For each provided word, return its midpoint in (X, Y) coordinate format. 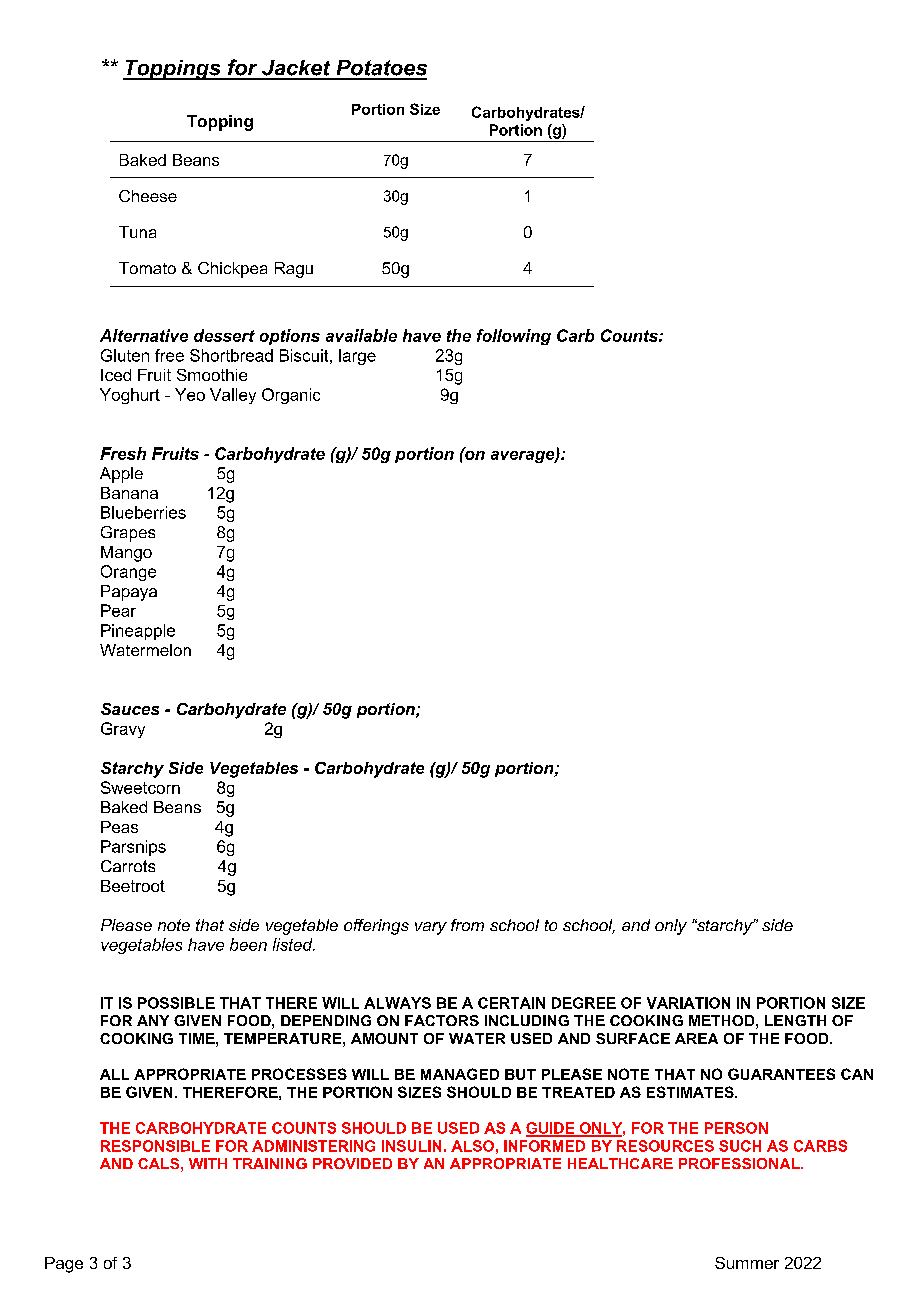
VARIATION (688, 1003)
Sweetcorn (140, 787)
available (361, 335)
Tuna (137, 232)
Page (64, 1265)
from (467, 925)
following (514, 337)
